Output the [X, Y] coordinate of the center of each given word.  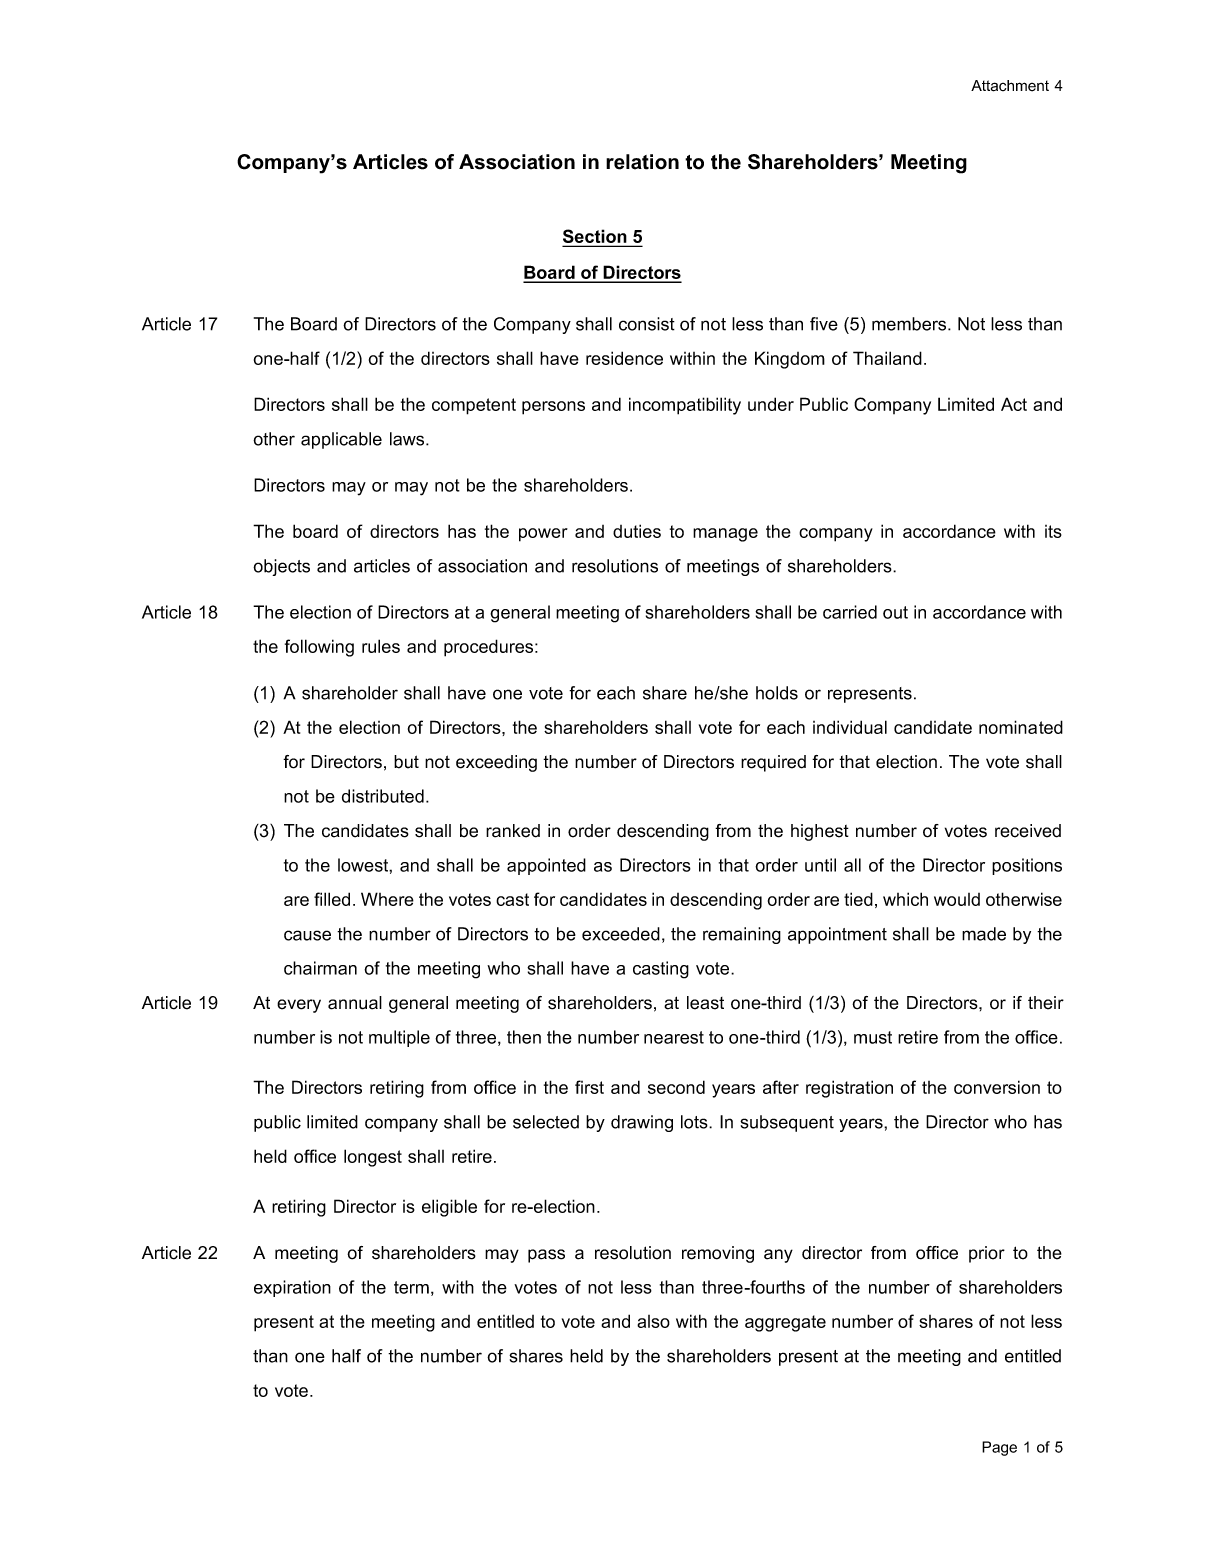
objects [281, 567]
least [705, 1003]
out [895, 612]
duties [637, 531]
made [984, 934]
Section [596, 237]
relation [642, 162]
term [411, 1287]
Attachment [1010, 86]
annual [355, 1003]
